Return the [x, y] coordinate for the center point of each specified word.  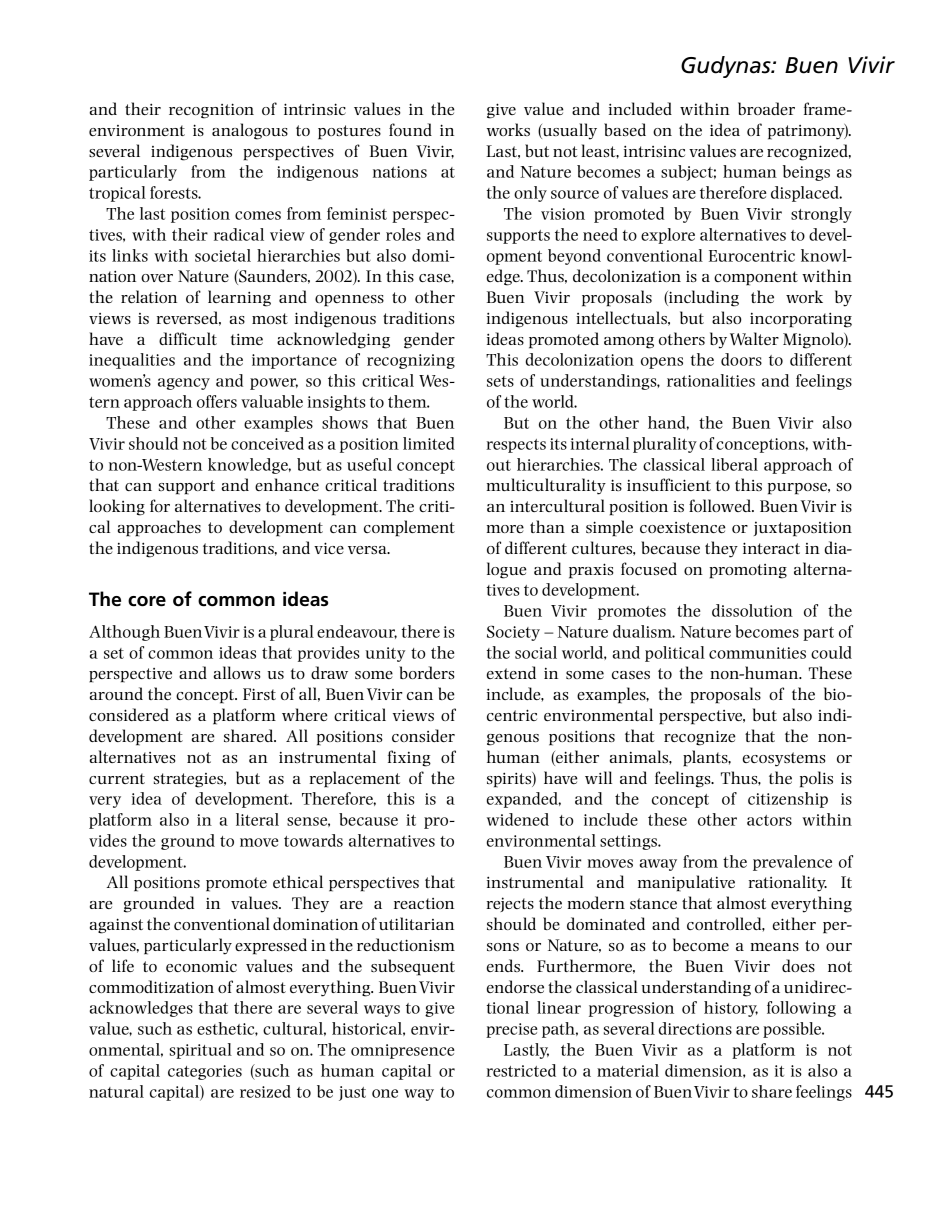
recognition [211, 111]
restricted [521, 1070]
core [147, 601]
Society [513, 633]
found [410, 129]
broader [766, 108]
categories [205, 1072]
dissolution [752, 610]
